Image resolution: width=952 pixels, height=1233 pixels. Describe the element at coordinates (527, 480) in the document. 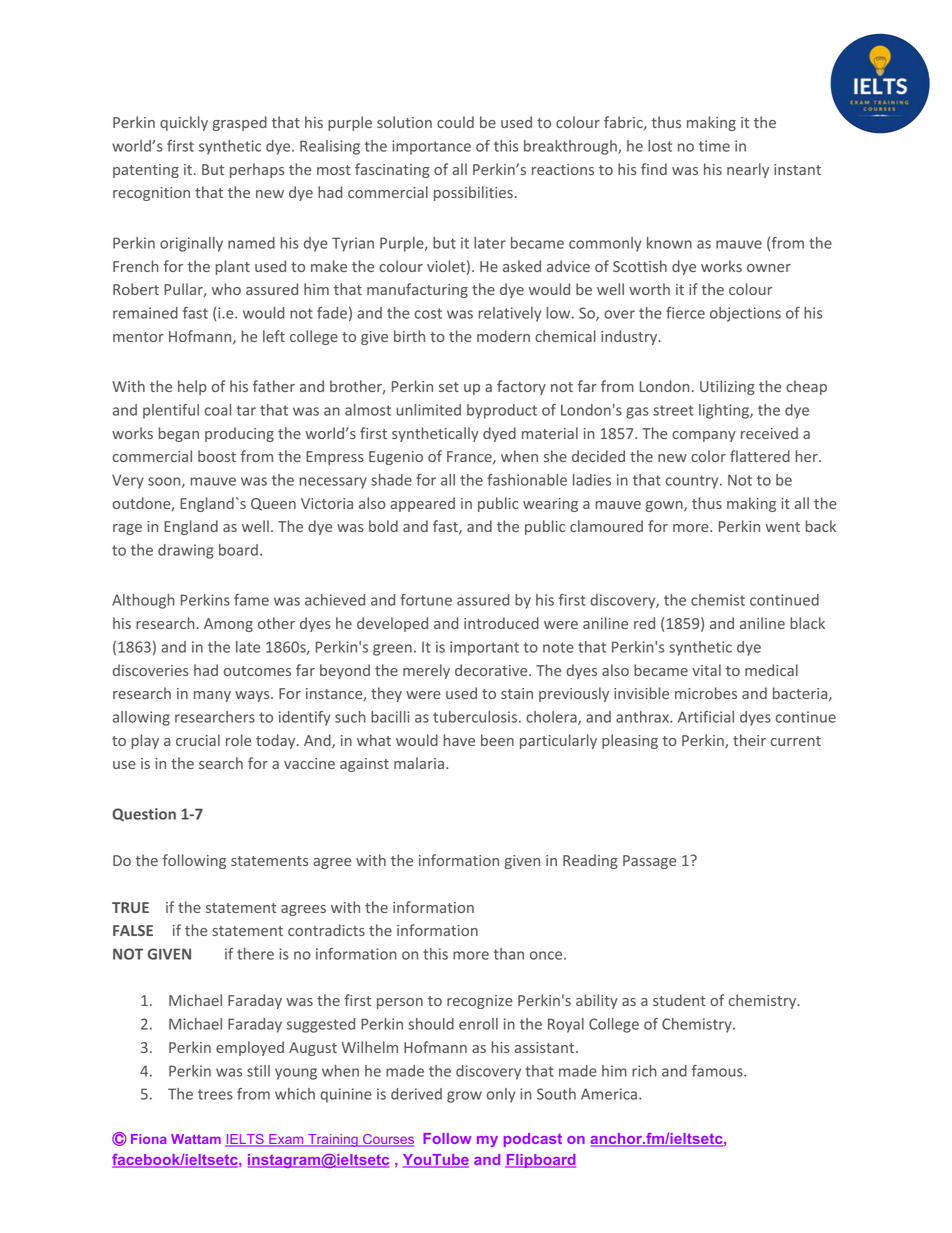

I see `fashionable` at that location.
